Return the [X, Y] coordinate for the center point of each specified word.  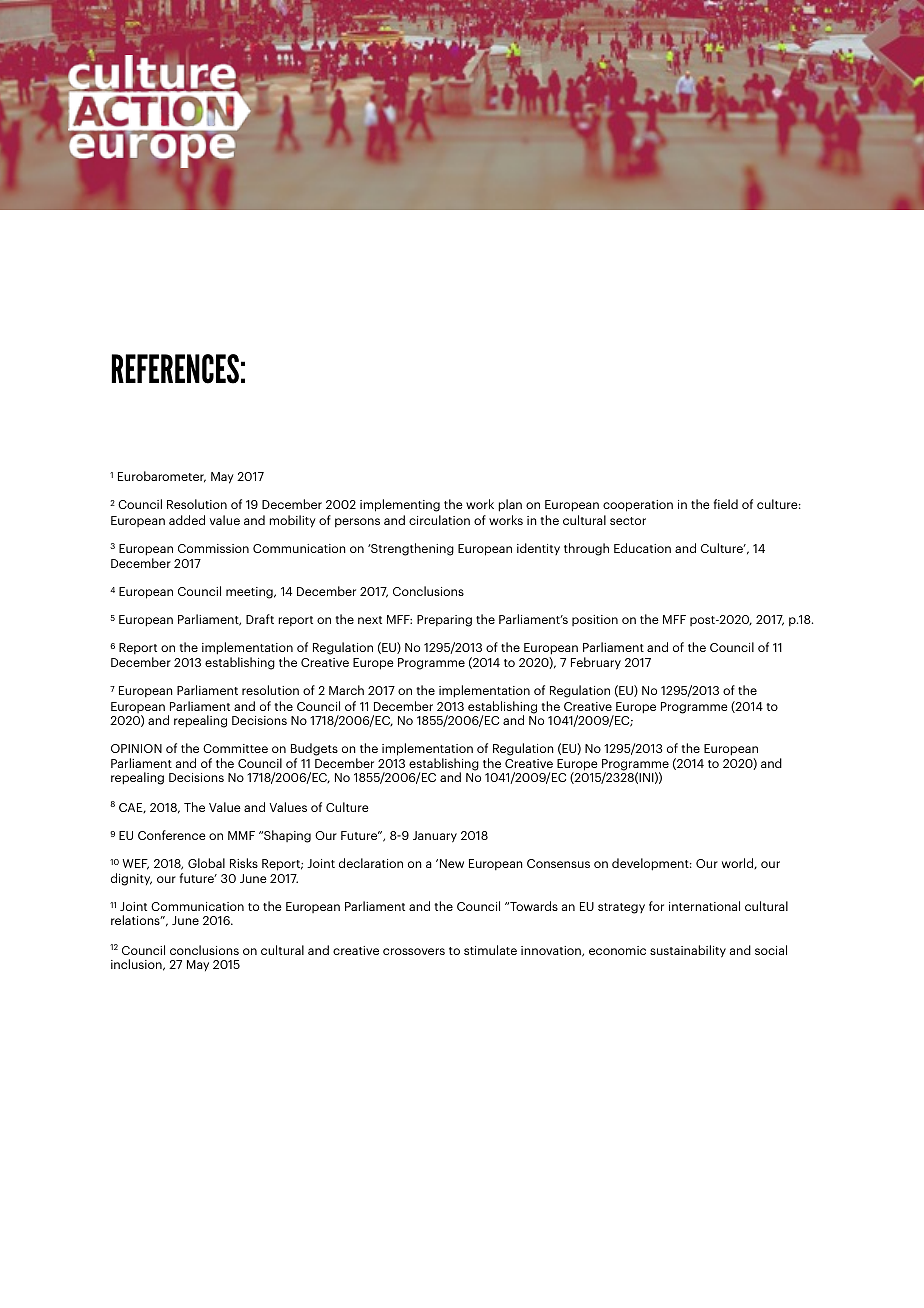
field [725, 504]
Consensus [558, 863]
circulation [439, 520]
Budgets [314, 749]
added [187, 520]
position [595, 620]
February [596, 663]
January [435, 837]
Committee [235, 748]
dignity [131, 879]
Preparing [444, 621]
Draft [260, 619]
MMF [241, 835]
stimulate [490, 950]
